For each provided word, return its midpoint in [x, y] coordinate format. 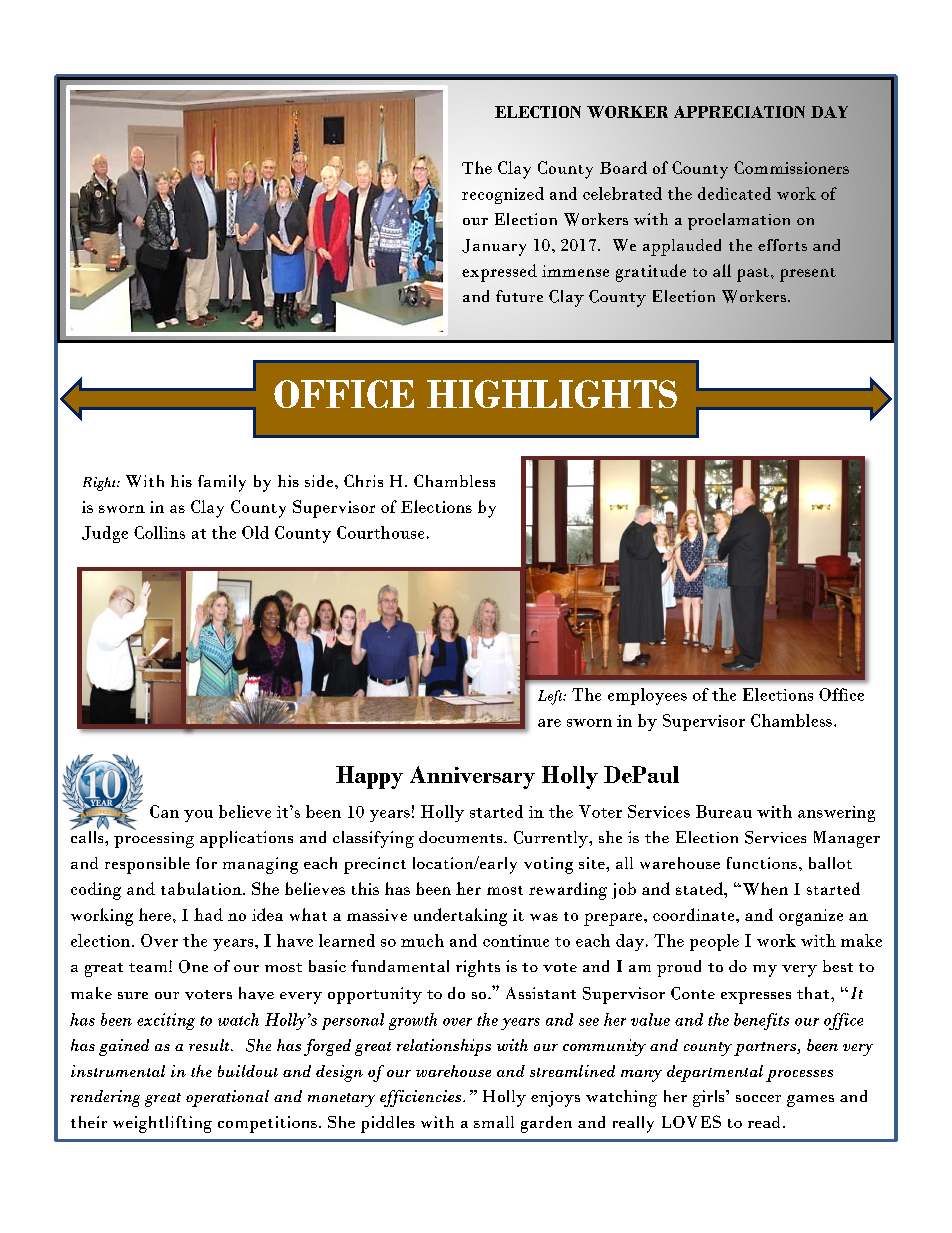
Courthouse [380, 532]
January [494, 247]
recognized [503, 195]
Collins [159, 532]
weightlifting [162, 1124]
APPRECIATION [739, 112]
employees [647, 696]
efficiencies [422, 1098]
